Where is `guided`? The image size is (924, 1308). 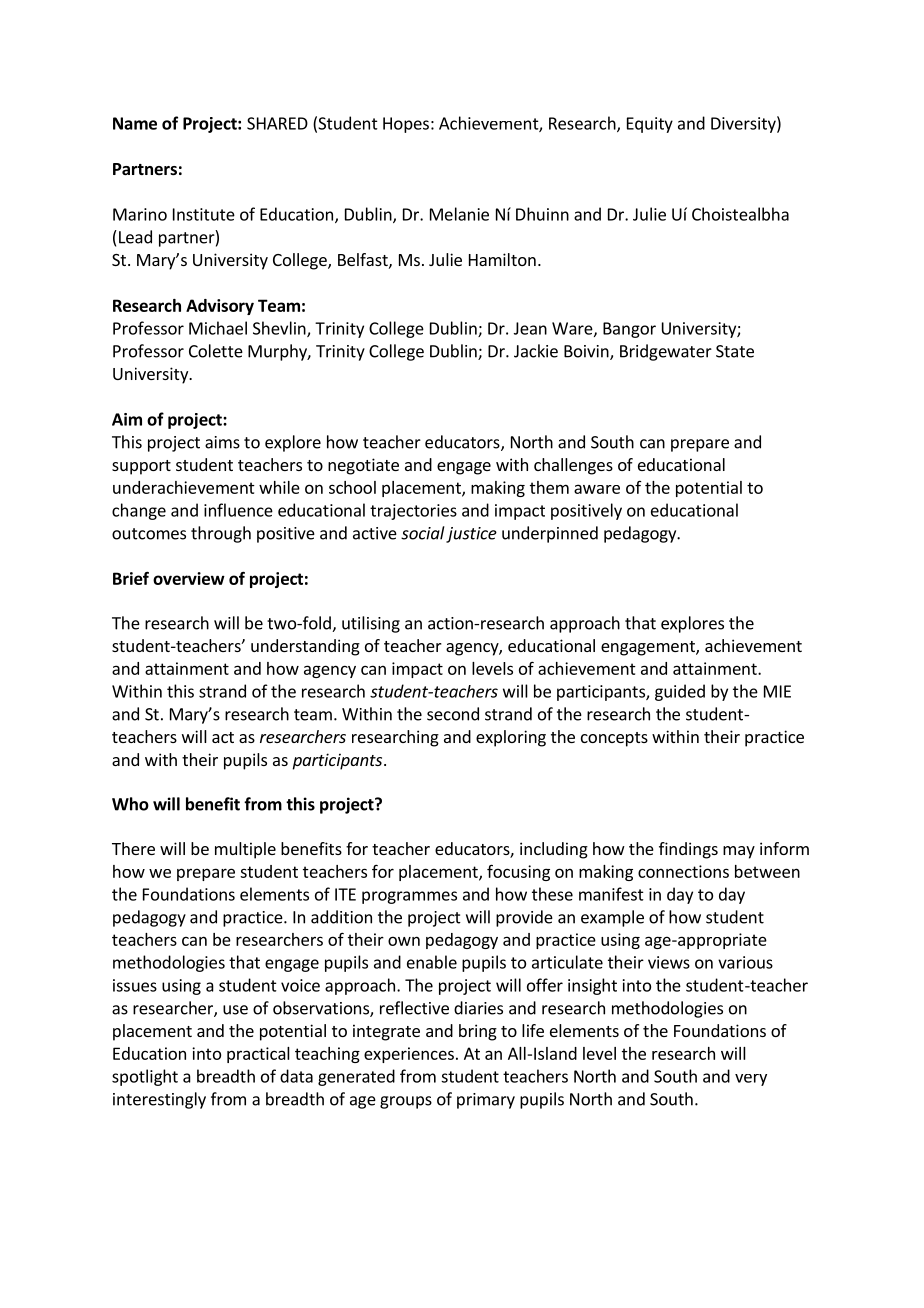 guided is located at coordinates (680, 692).
